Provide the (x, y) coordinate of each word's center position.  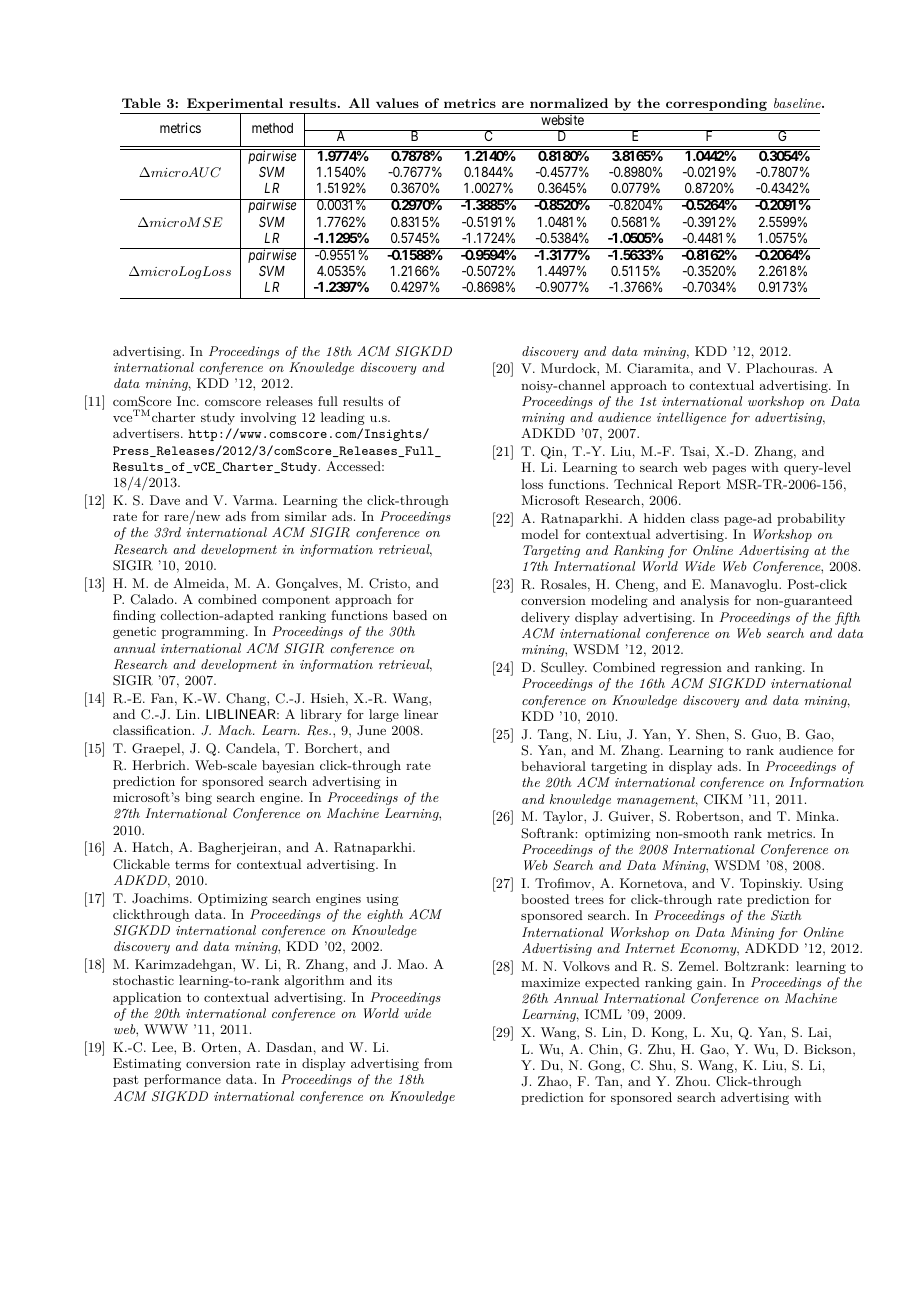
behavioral (553, 766)
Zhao (554, 1081)
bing (198, 798)
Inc (187, 401)
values (397, 103)
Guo (764, 734)
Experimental (235, 106)
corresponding (716, 106)
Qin (553, 452)
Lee (163, 1047)
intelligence (691, 418)
